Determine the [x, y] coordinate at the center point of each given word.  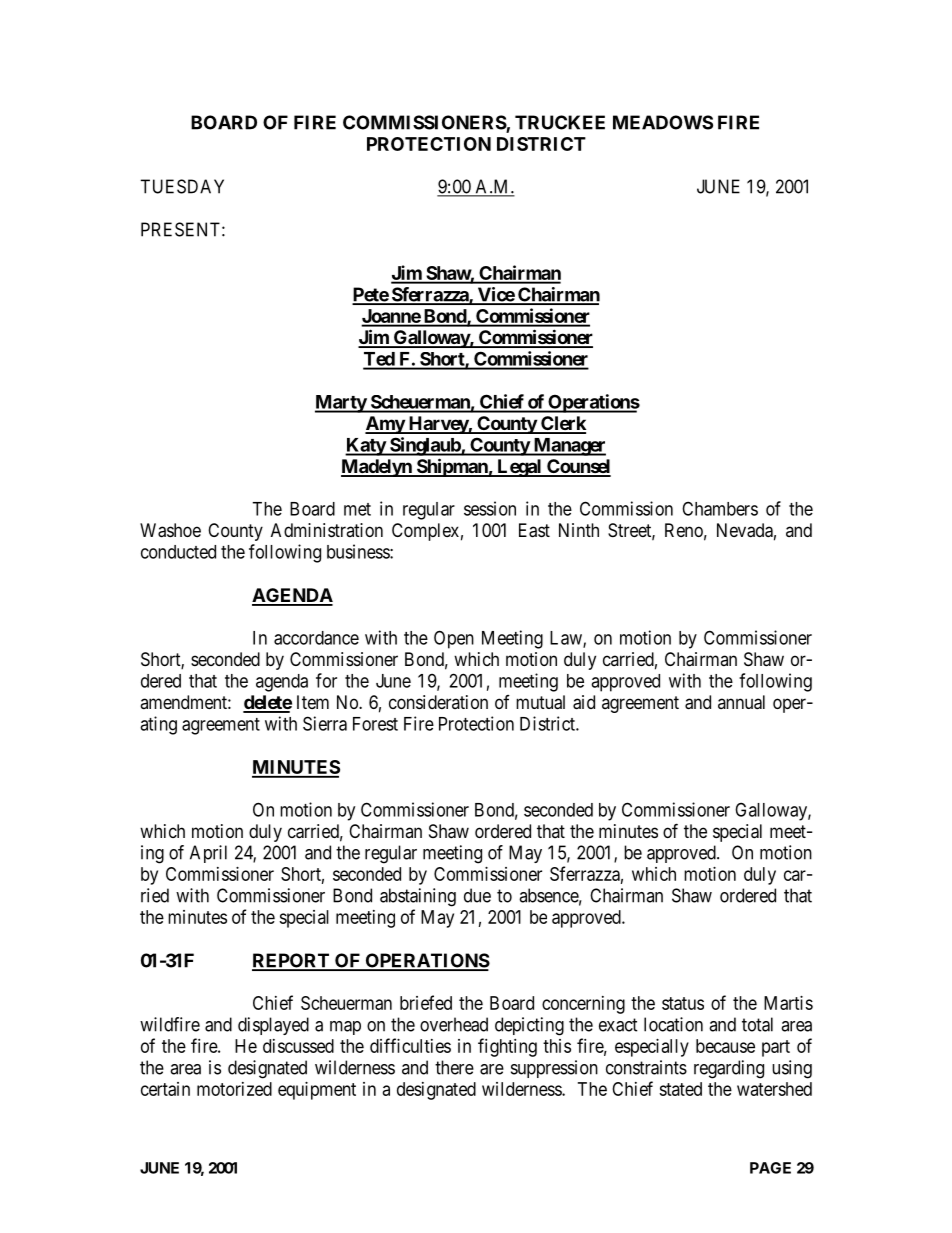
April [208, 854]
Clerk [562, 424]
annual [741, 702]
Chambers [720, 508]
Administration [327, 530]
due [477, 895]
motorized [234, 1089]
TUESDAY [182, 186]
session [490, 508]
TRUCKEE [560, 122]
